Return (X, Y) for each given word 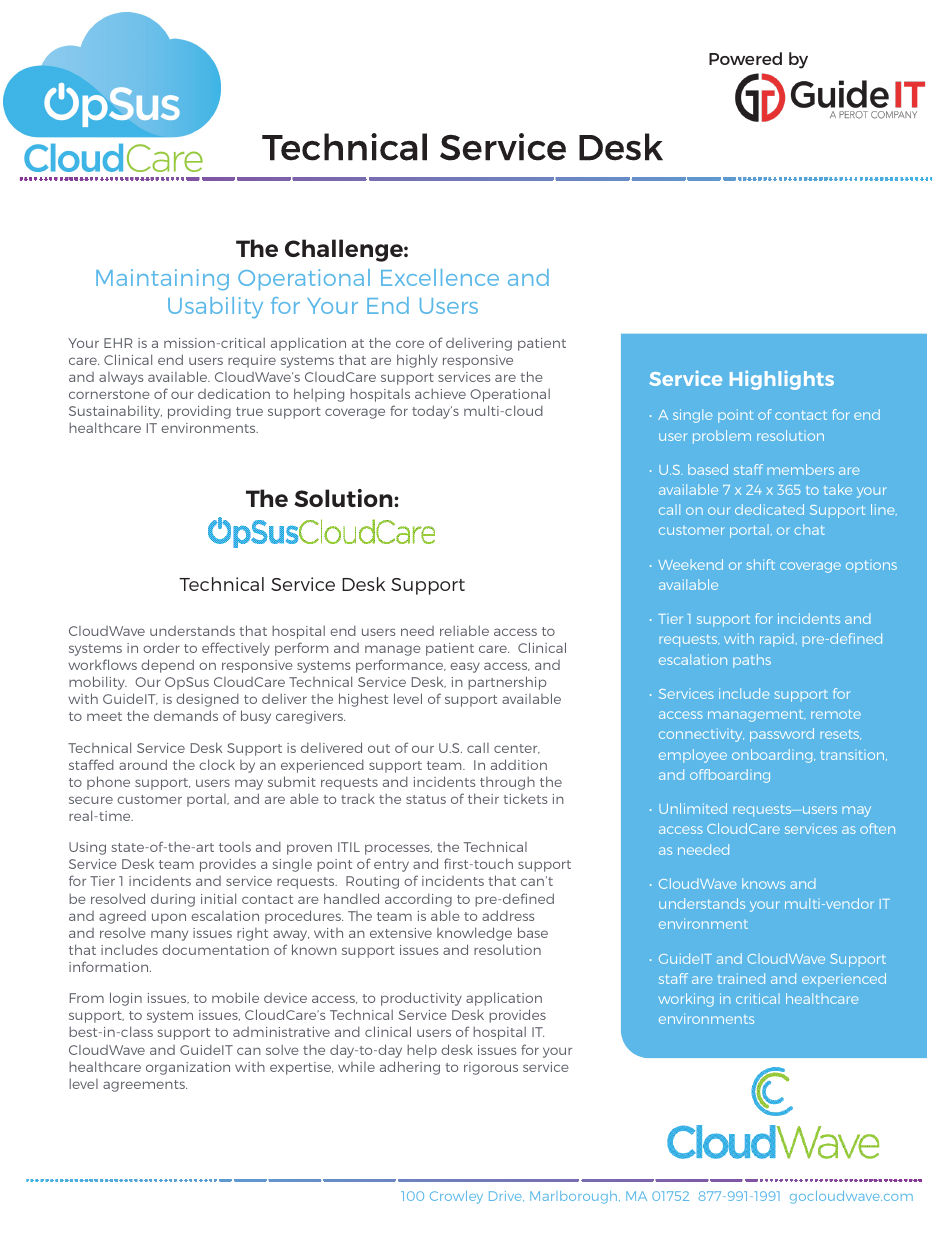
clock (217, 764)
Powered (745, 58)
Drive (506, 1196)
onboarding (773, 756)
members (800, 469)
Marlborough (575, 1197)
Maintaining (162, 279)
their (483, 798)
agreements (145, 1086)
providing (199, 412)
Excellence (440, 277)
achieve (440, 394)
